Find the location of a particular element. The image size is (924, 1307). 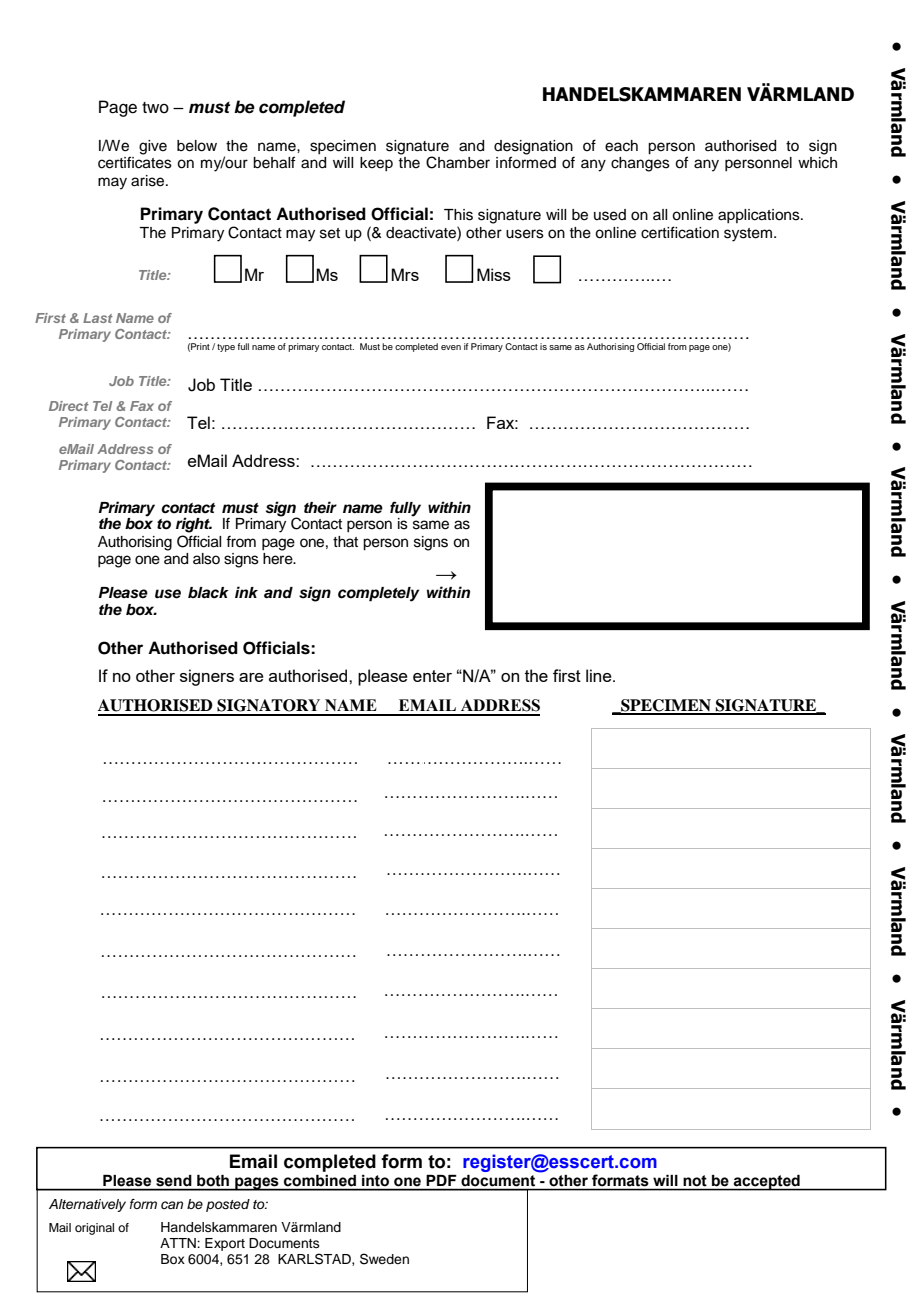

accepted is located at coordinates (767, 1183).
